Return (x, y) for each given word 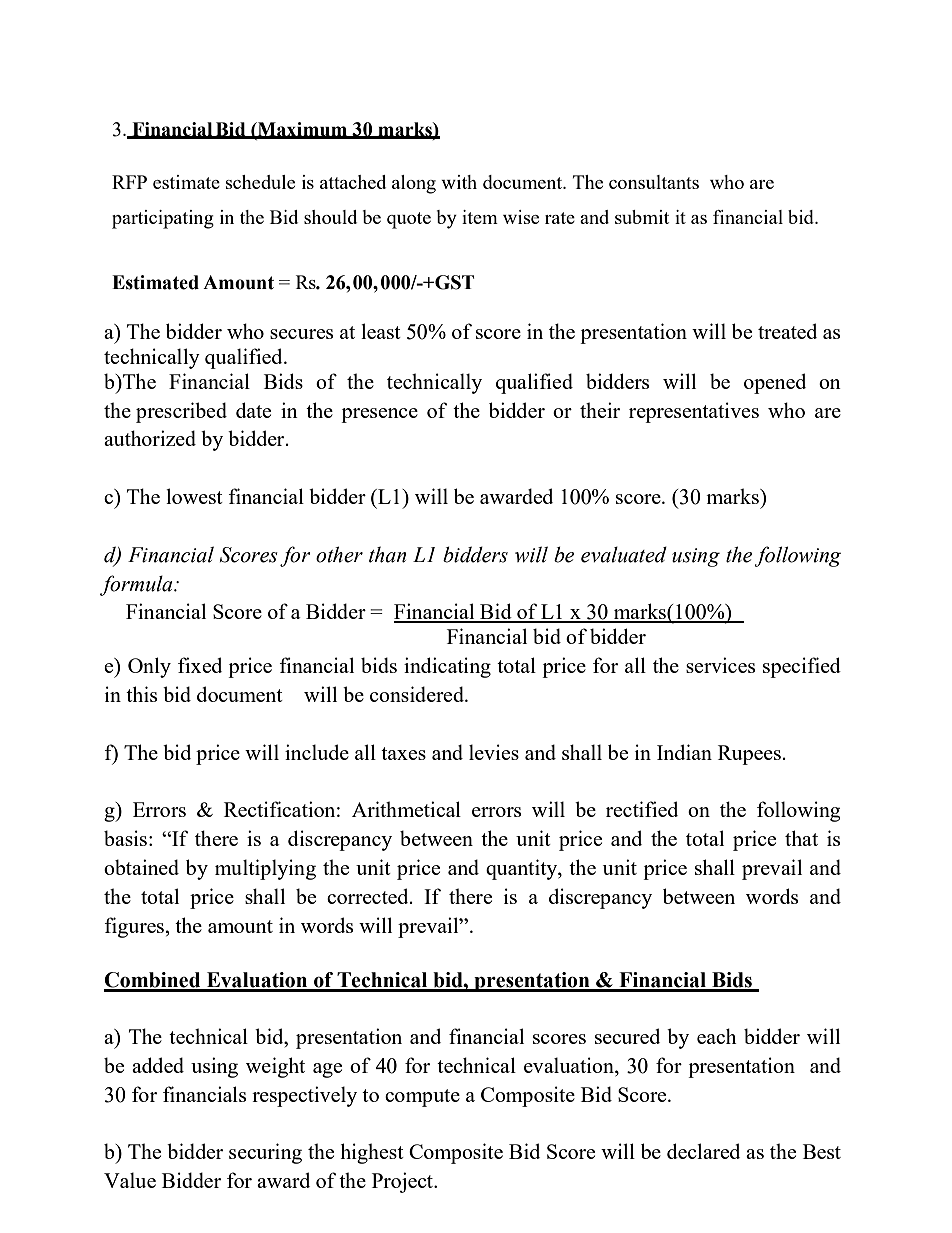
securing (265, 1153)
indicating (447, 667)
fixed (200, 665)
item (480, 217)
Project (403, 1182)
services (720, 665)
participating (163, 219)
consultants (654, 182)
